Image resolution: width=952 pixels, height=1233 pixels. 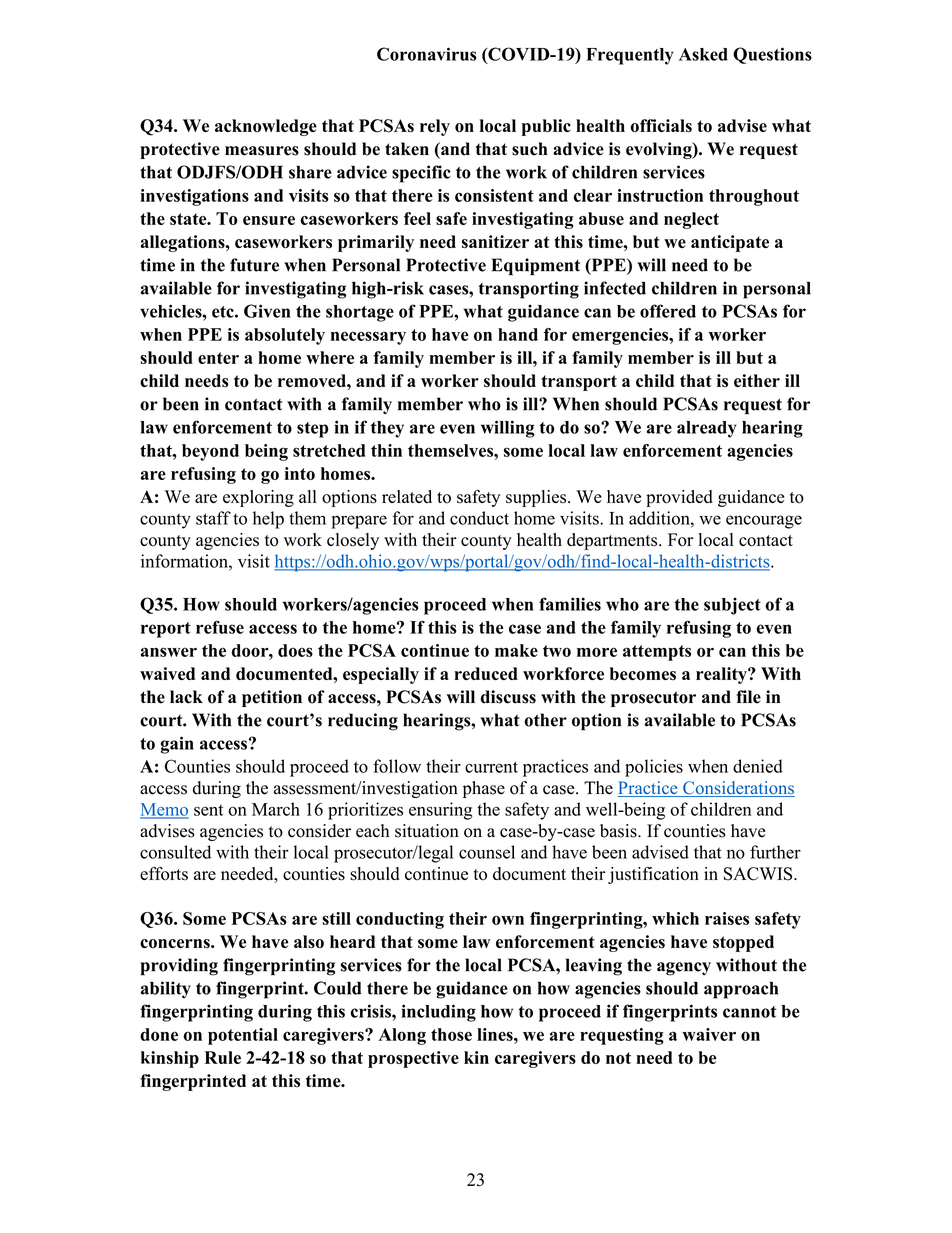 What do you see at coordinates (709, 1034) in the screenshot?
I see `waiver` at bounding box center [709, 1034].
